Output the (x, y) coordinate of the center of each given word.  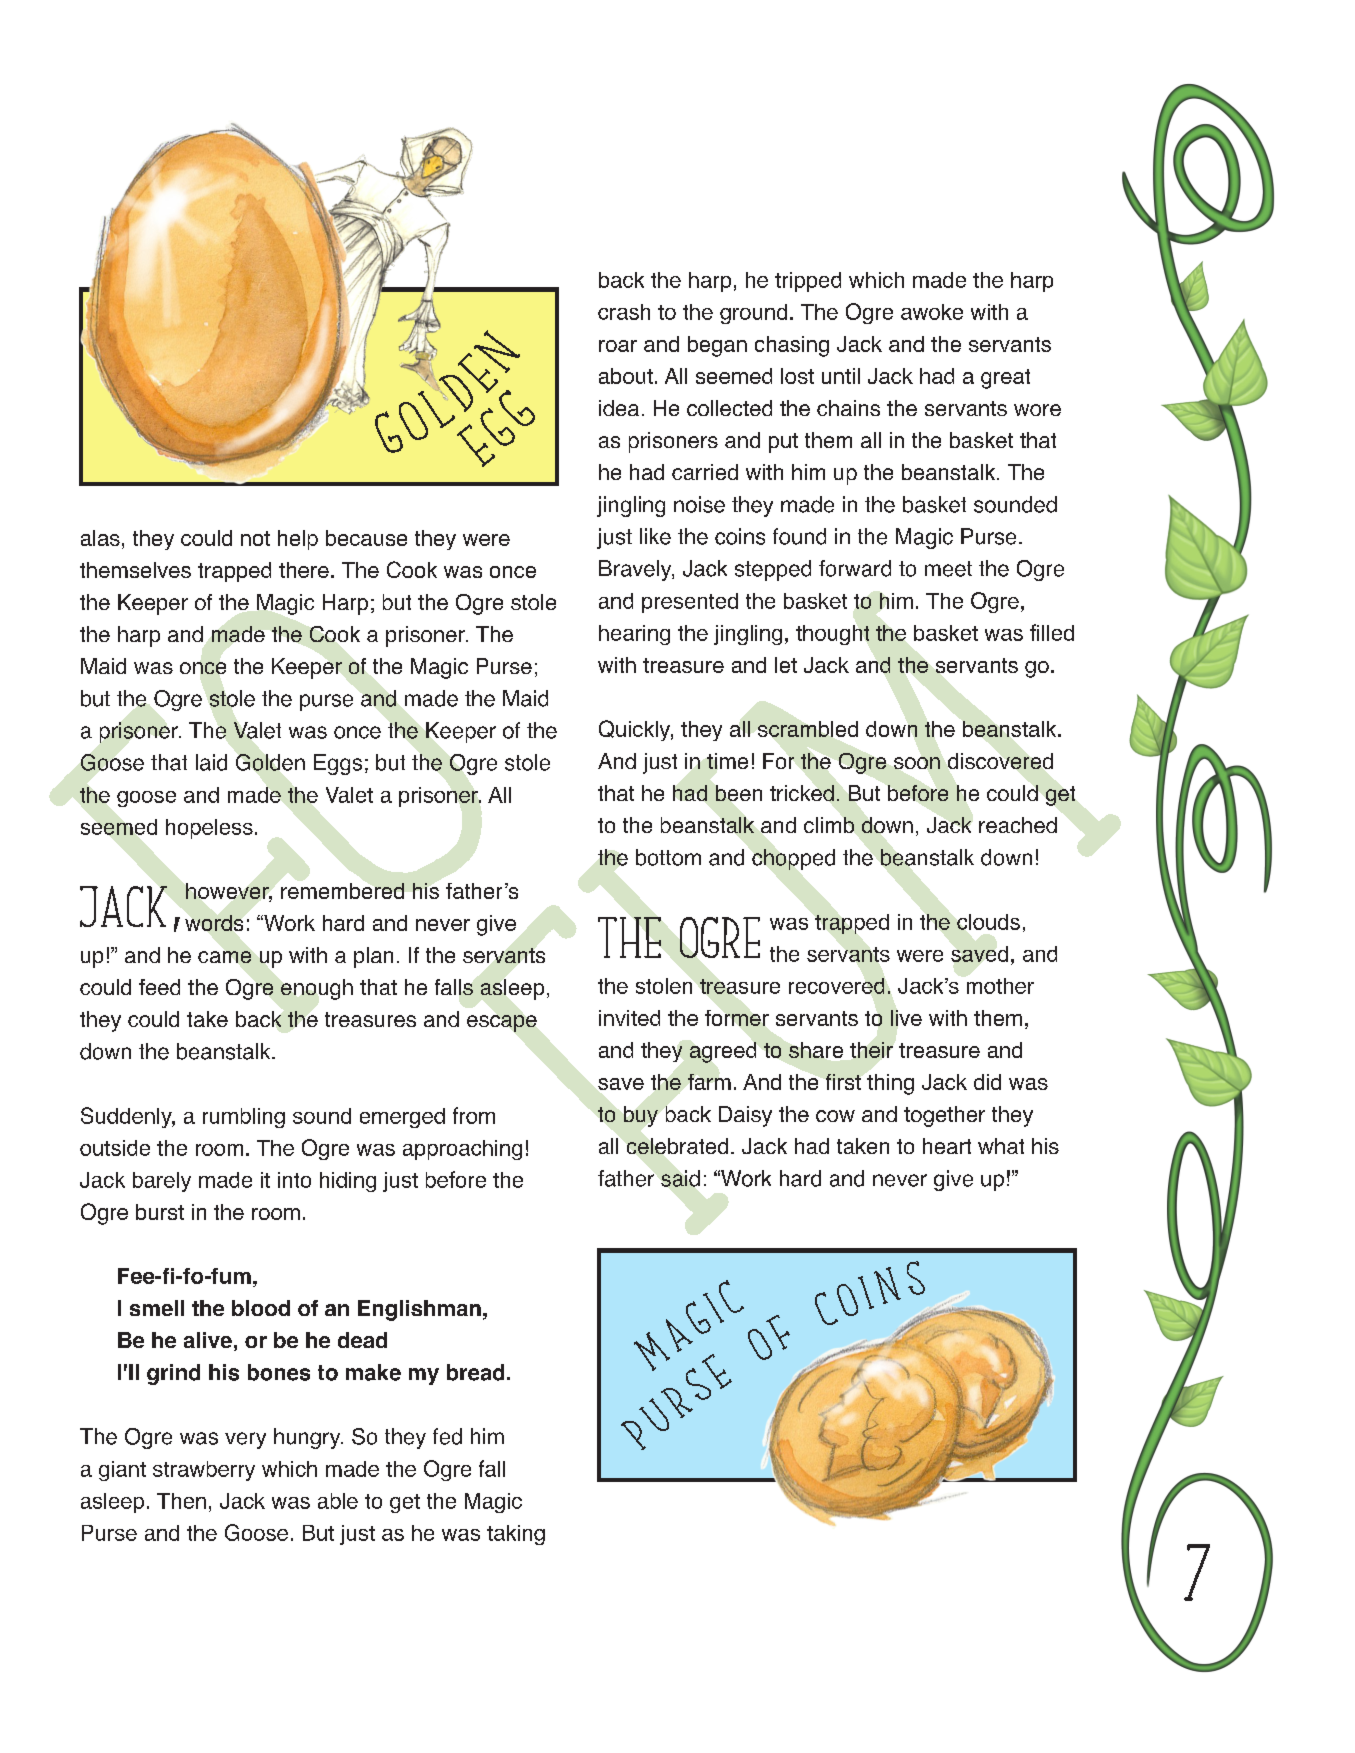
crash (624, 312)
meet (948, 569)
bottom (668, 857)
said (680, 1178)
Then (181, 1501)
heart (947, 1146)
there (304, 570)
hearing (634, 635)
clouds (988, 922)
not (255, 538)
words (214, 923)
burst (160, 1212)
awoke (932, 312)
